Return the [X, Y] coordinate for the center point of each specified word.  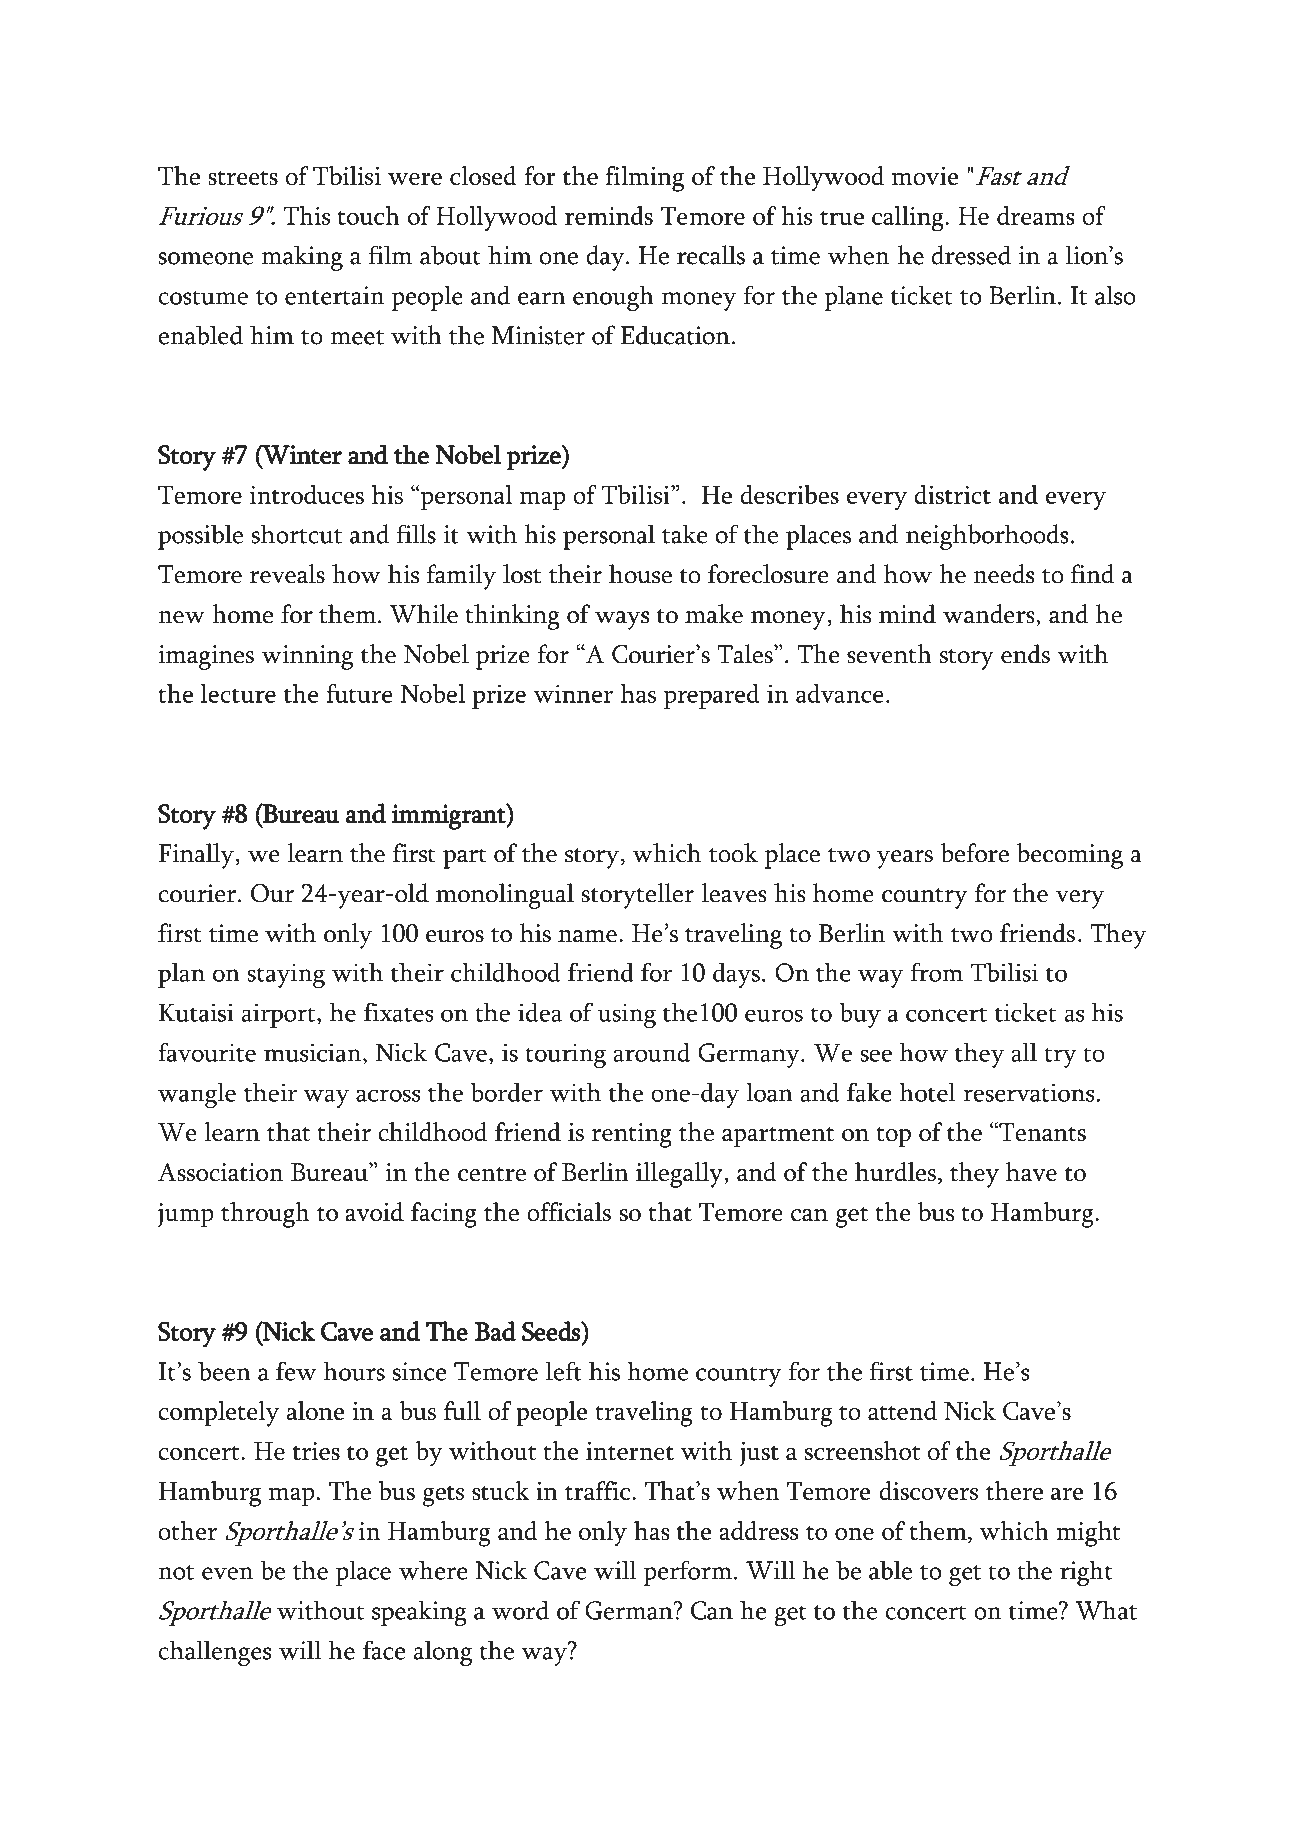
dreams [1036, 215]
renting [632, 1135]
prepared [712, 696]
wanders [990, 614]
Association [220, 1172]
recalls [711, 255]
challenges [215, 1653]
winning [307, 657]
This [307, 215]
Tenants [1041, 1132]
